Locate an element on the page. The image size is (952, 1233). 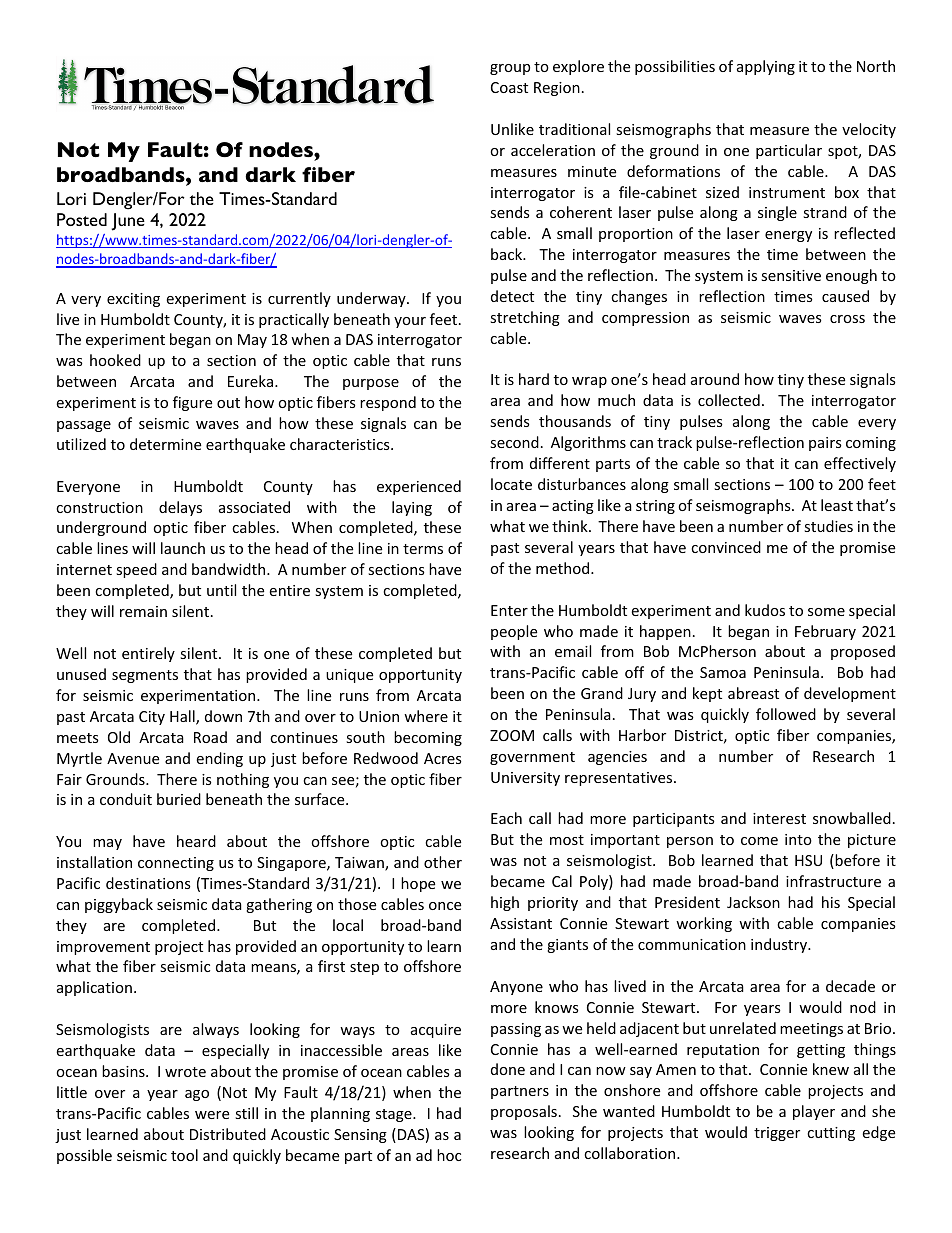
June is located at coordinates (128, 222).
